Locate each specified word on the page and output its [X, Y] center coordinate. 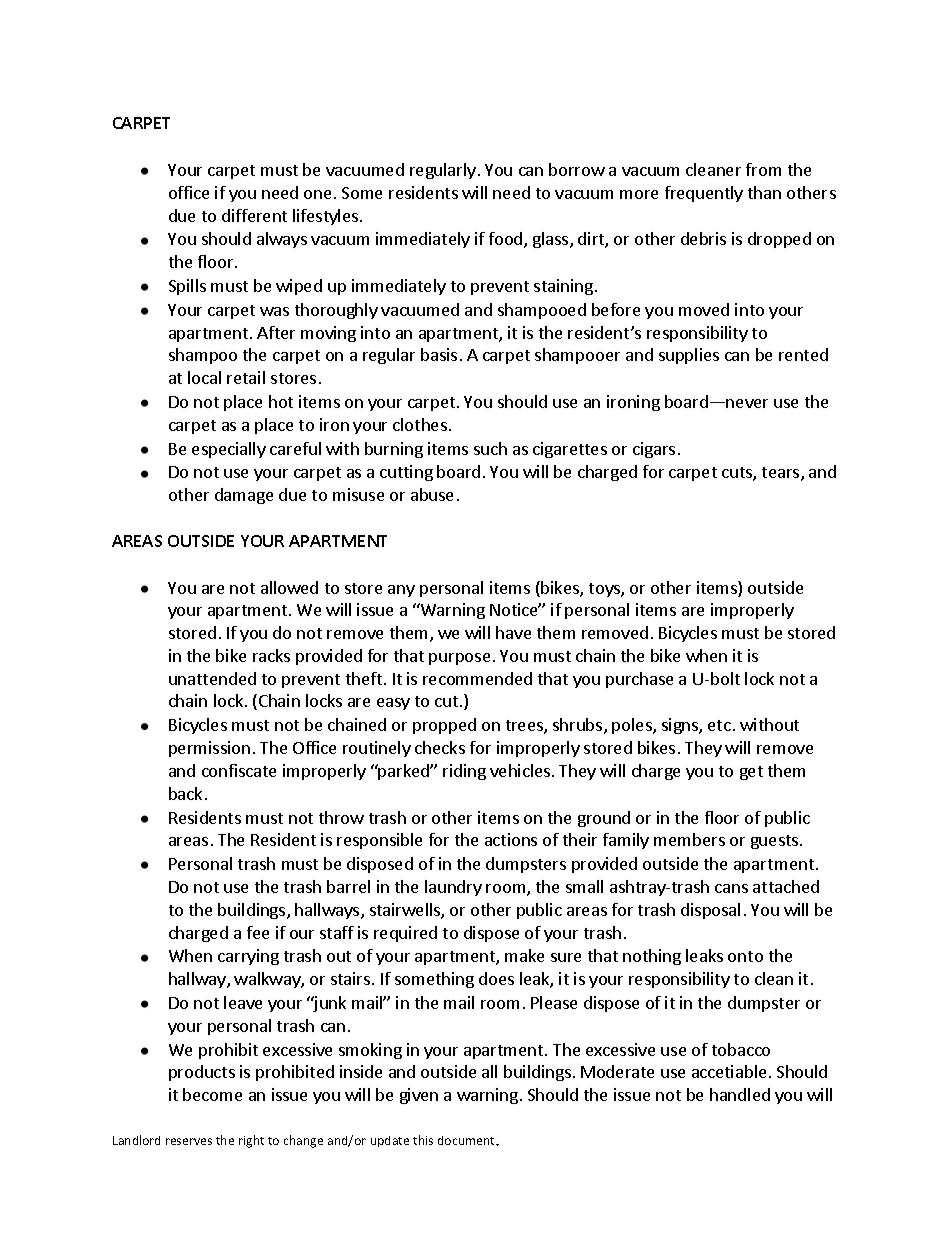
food [507, 240]
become [212, 1094]
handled [740, 1094]
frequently [704, 194]
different [254, 215]
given [419, 1096]
